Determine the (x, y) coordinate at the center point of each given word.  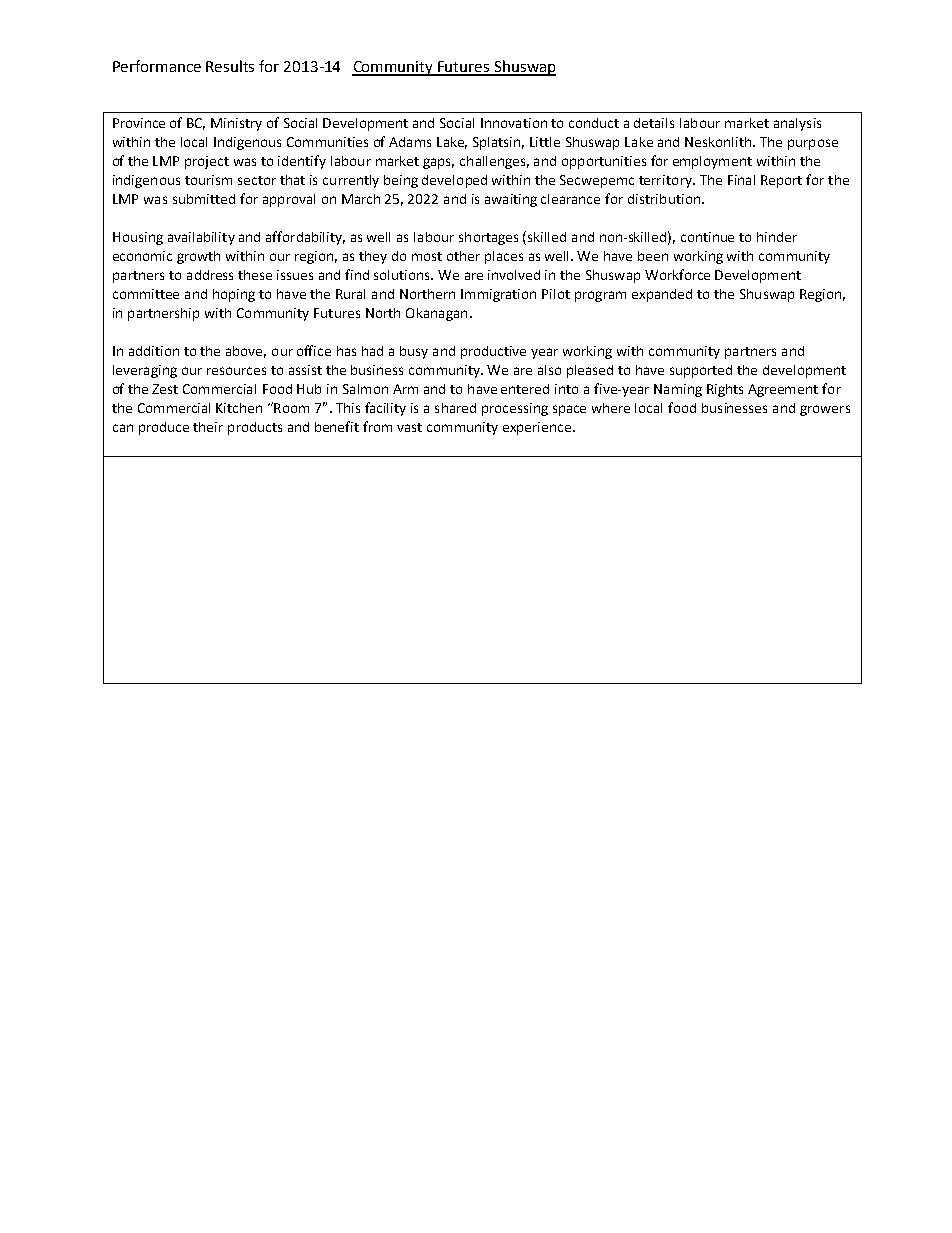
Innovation (514, 123)
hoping (234, 295)
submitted (204, 199)
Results (230, 66)
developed (454, 181)
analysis (797, 124)
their (208, 427)
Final (741, 180)
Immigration (498, 295)
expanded (662, 295)
